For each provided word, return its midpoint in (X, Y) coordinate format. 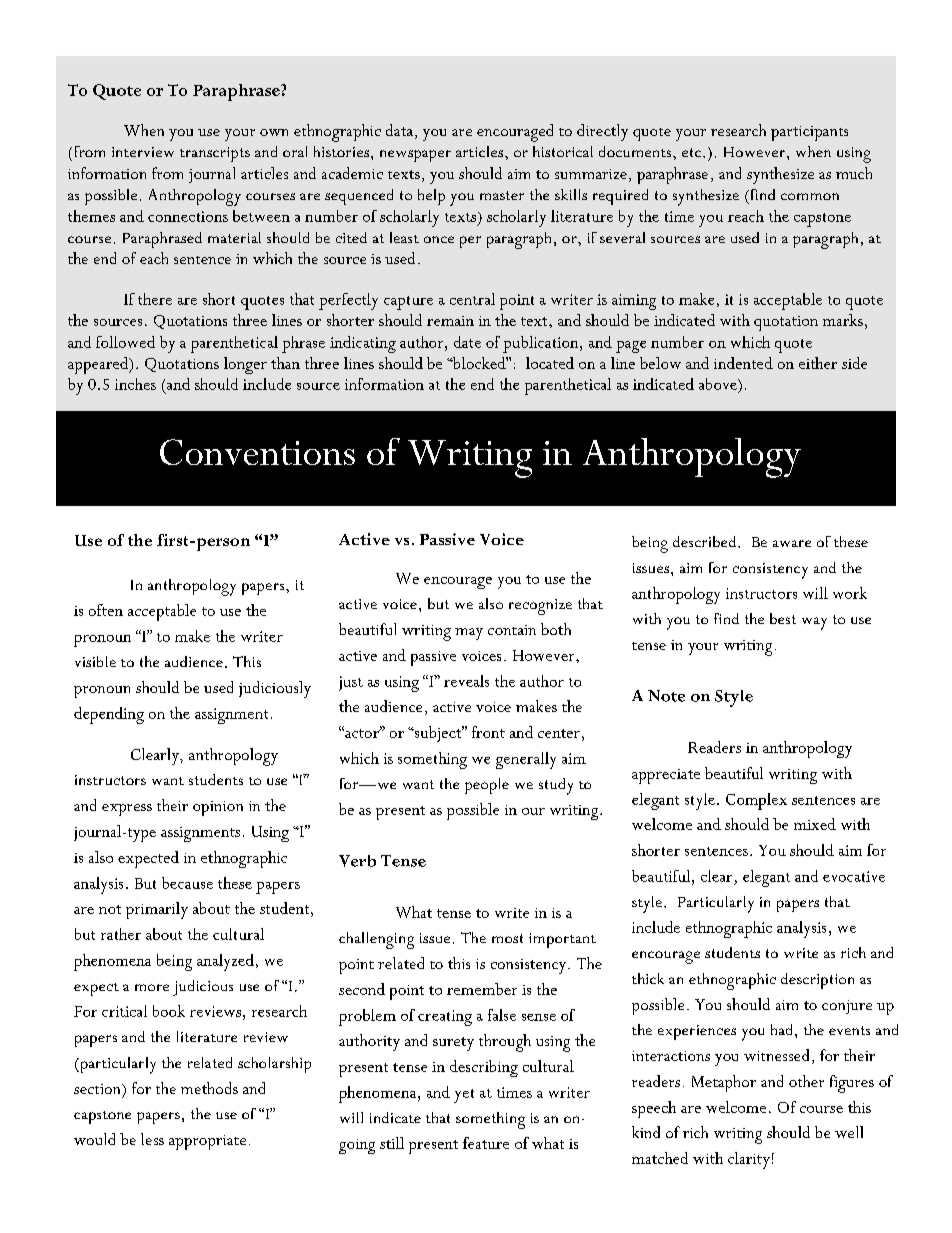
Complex (756, 801)
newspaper (415, 156)
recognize (540, 607)
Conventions (257, 452)
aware (792, 543)
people (487, 786)
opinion (218, 808)
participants (809, 133)
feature (486, 1143)
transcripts (215, 154)
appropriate (207, 1142)
